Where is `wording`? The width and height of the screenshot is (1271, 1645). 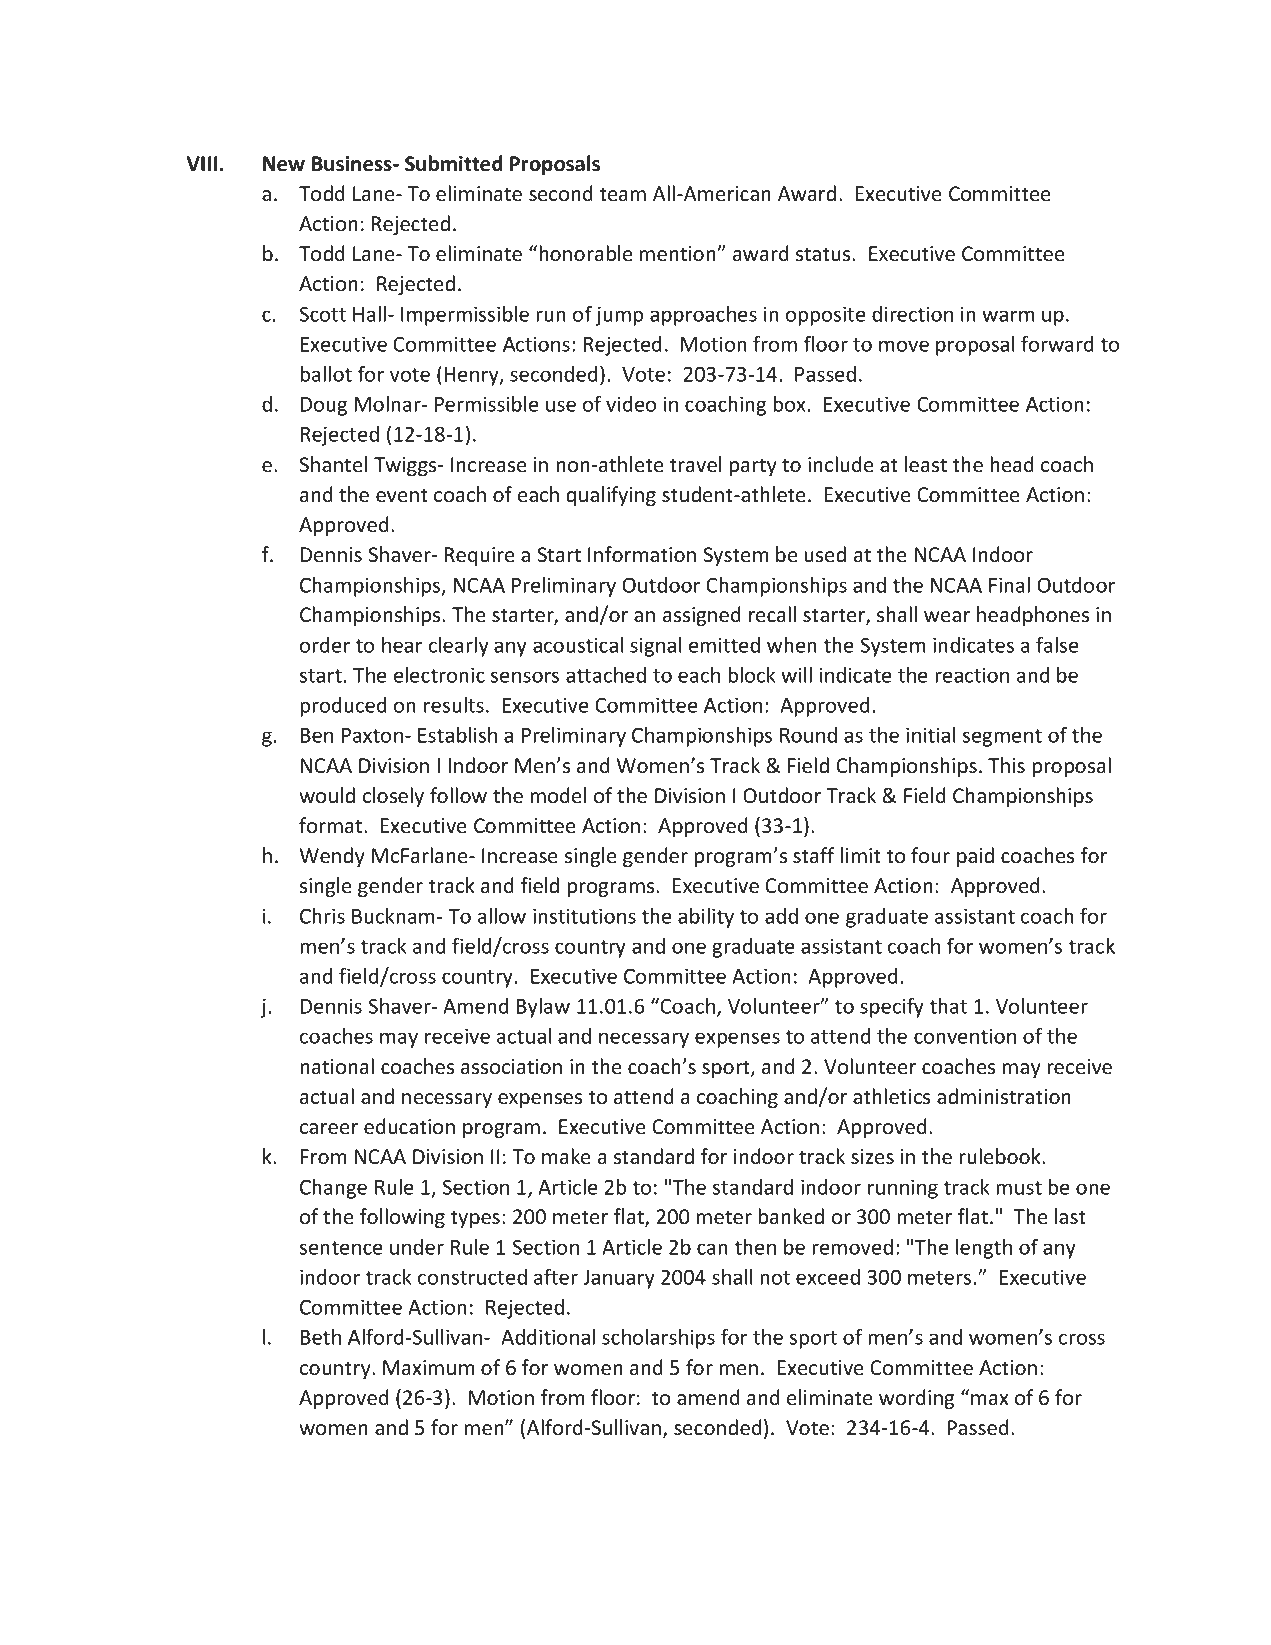 wording is located at coordinates (916, 1399).
